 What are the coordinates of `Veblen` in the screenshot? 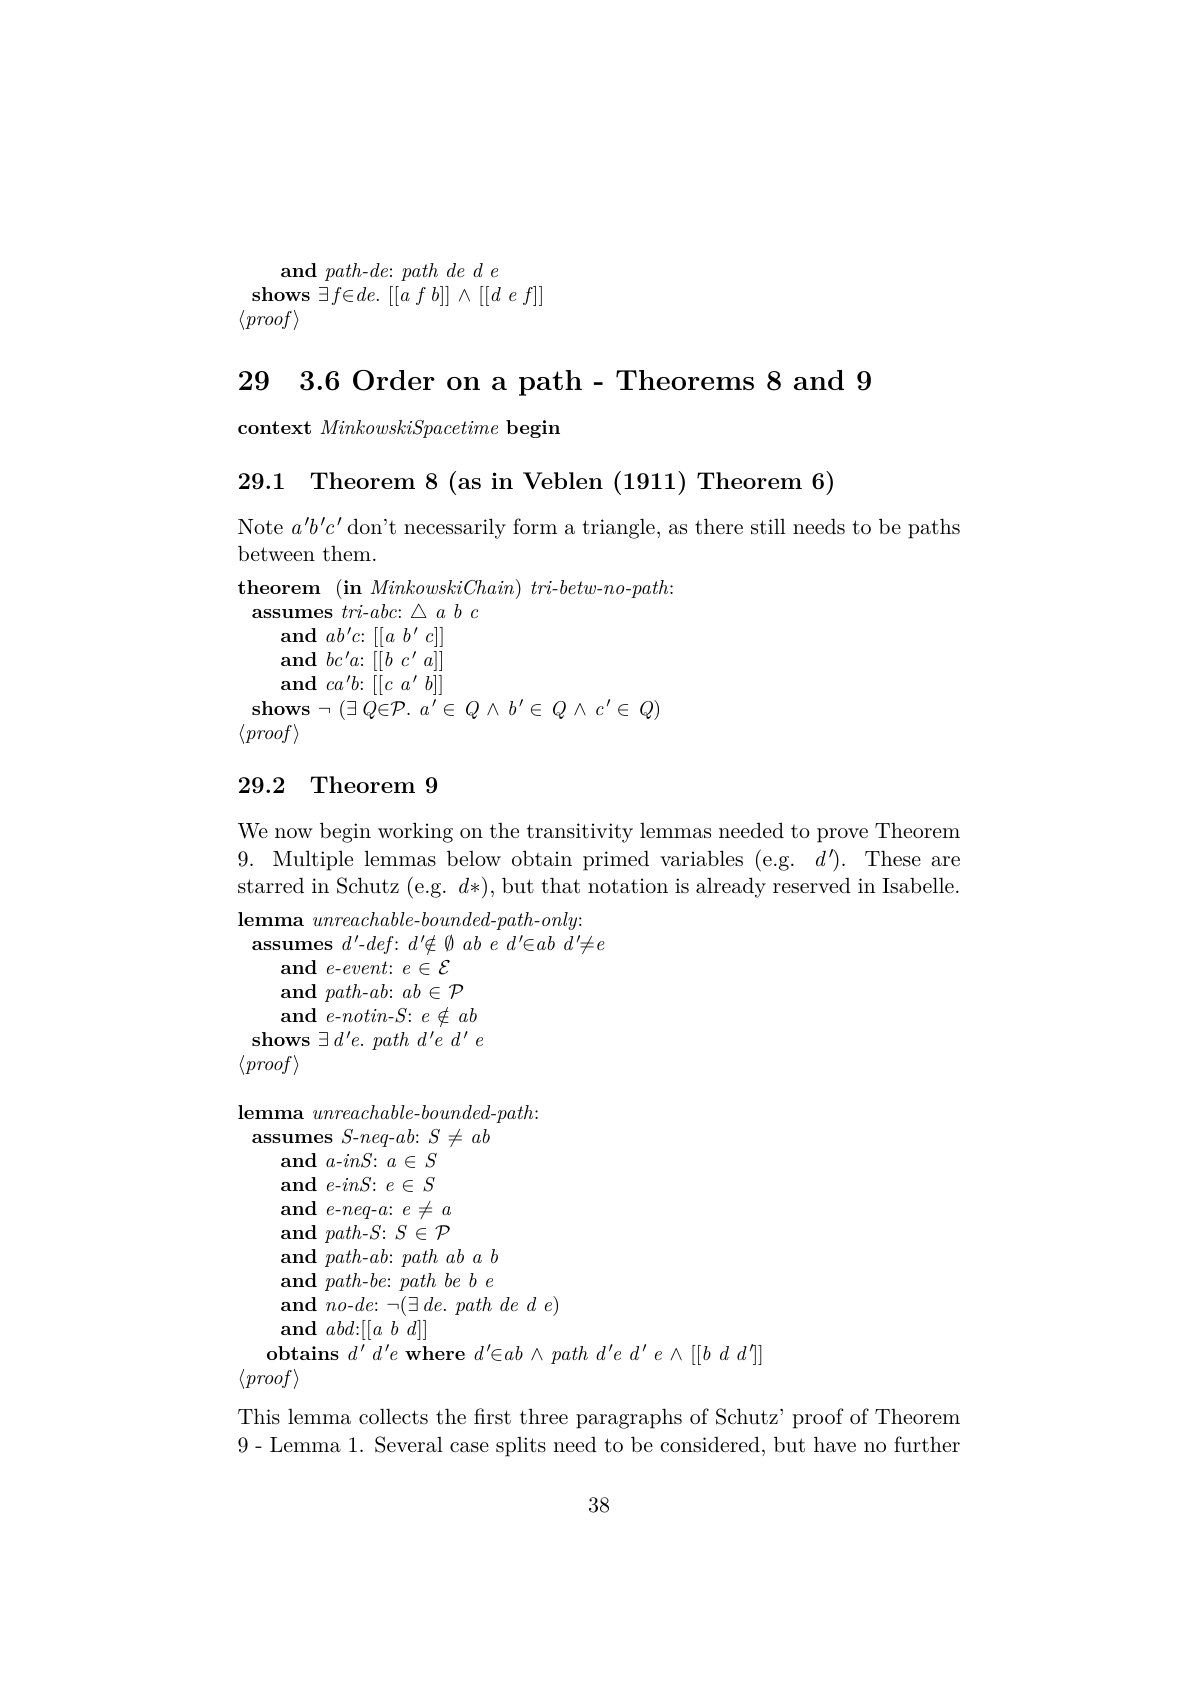 It's located at (563, 480).
